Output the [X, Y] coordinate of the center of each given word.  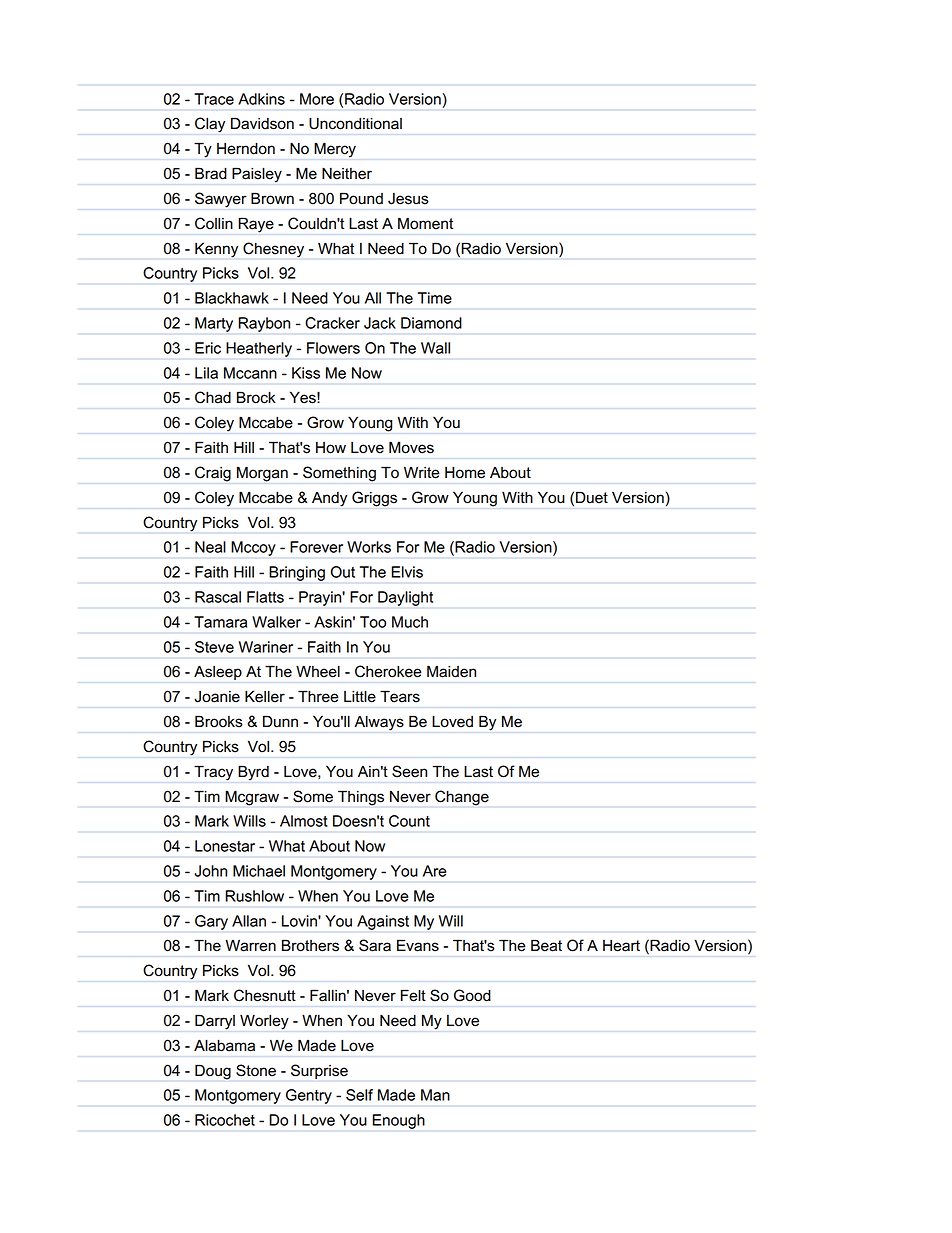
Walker [276, 622]
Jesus [408, 199]
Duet [592, 497]
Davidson [262, 123]
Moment [425, 223]
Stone [256, 1070]
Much [410, 622]
